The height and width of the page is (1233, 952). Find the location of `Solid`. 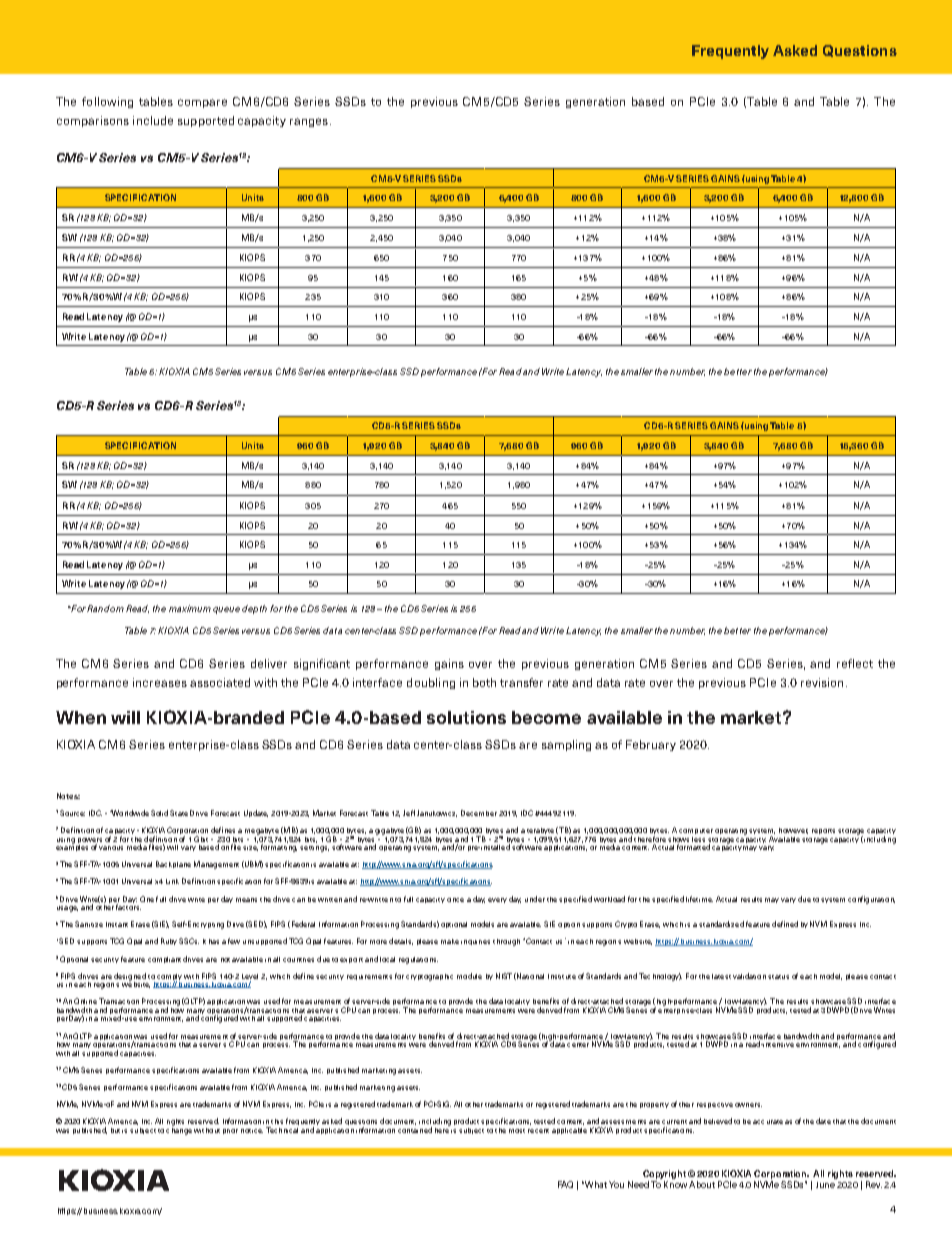

Solid is located at coordinates (159, 813).
